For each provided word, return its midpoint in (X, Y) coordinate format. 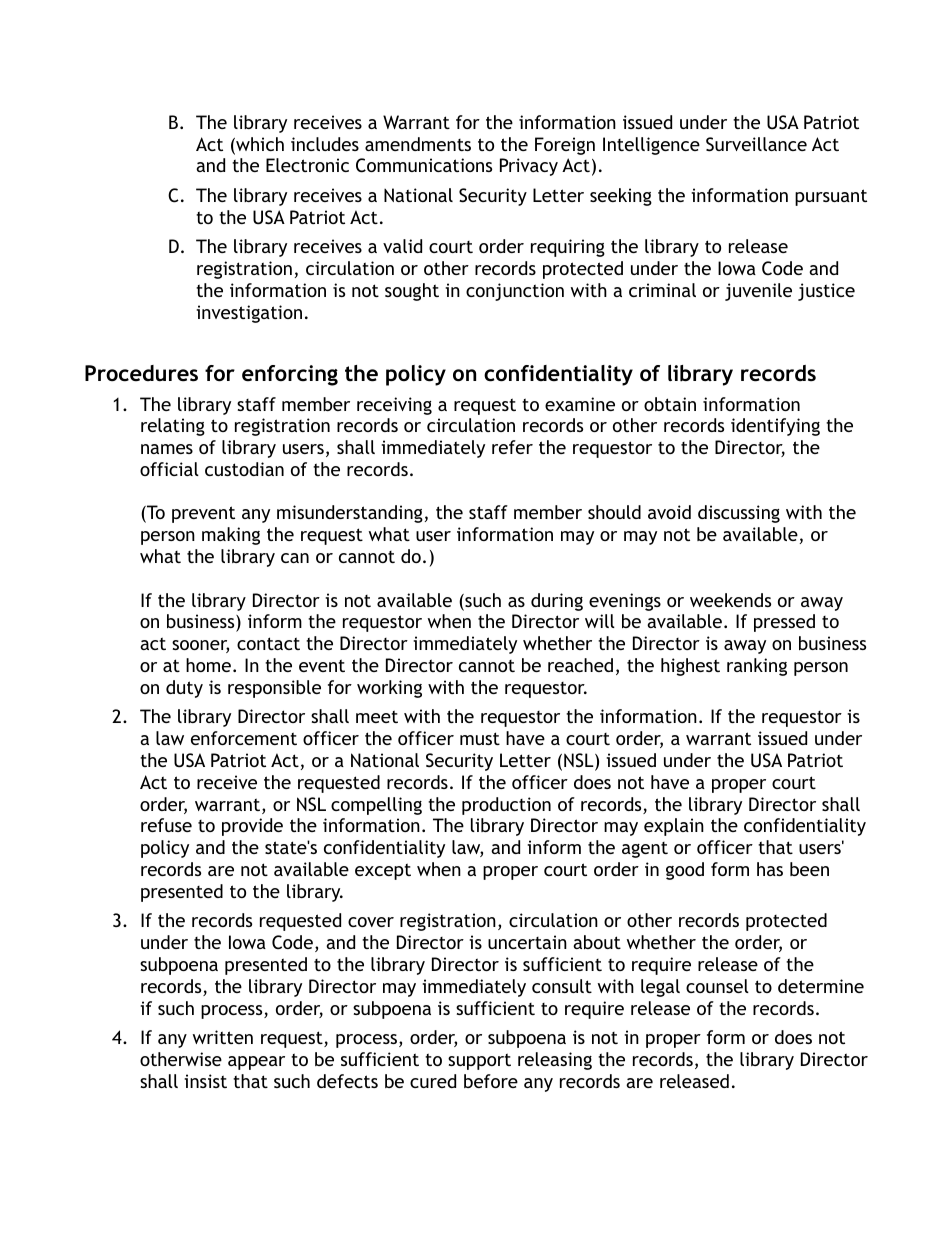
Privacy (529, 167)
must (480, 738)
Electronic (307, 165)
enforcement (244, 738)
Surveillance (756, 144)
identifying (775, 427)
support (479, 1061)
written (223, 1037)
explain (674, 827)
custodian (244, 469)
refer (512, 447)
